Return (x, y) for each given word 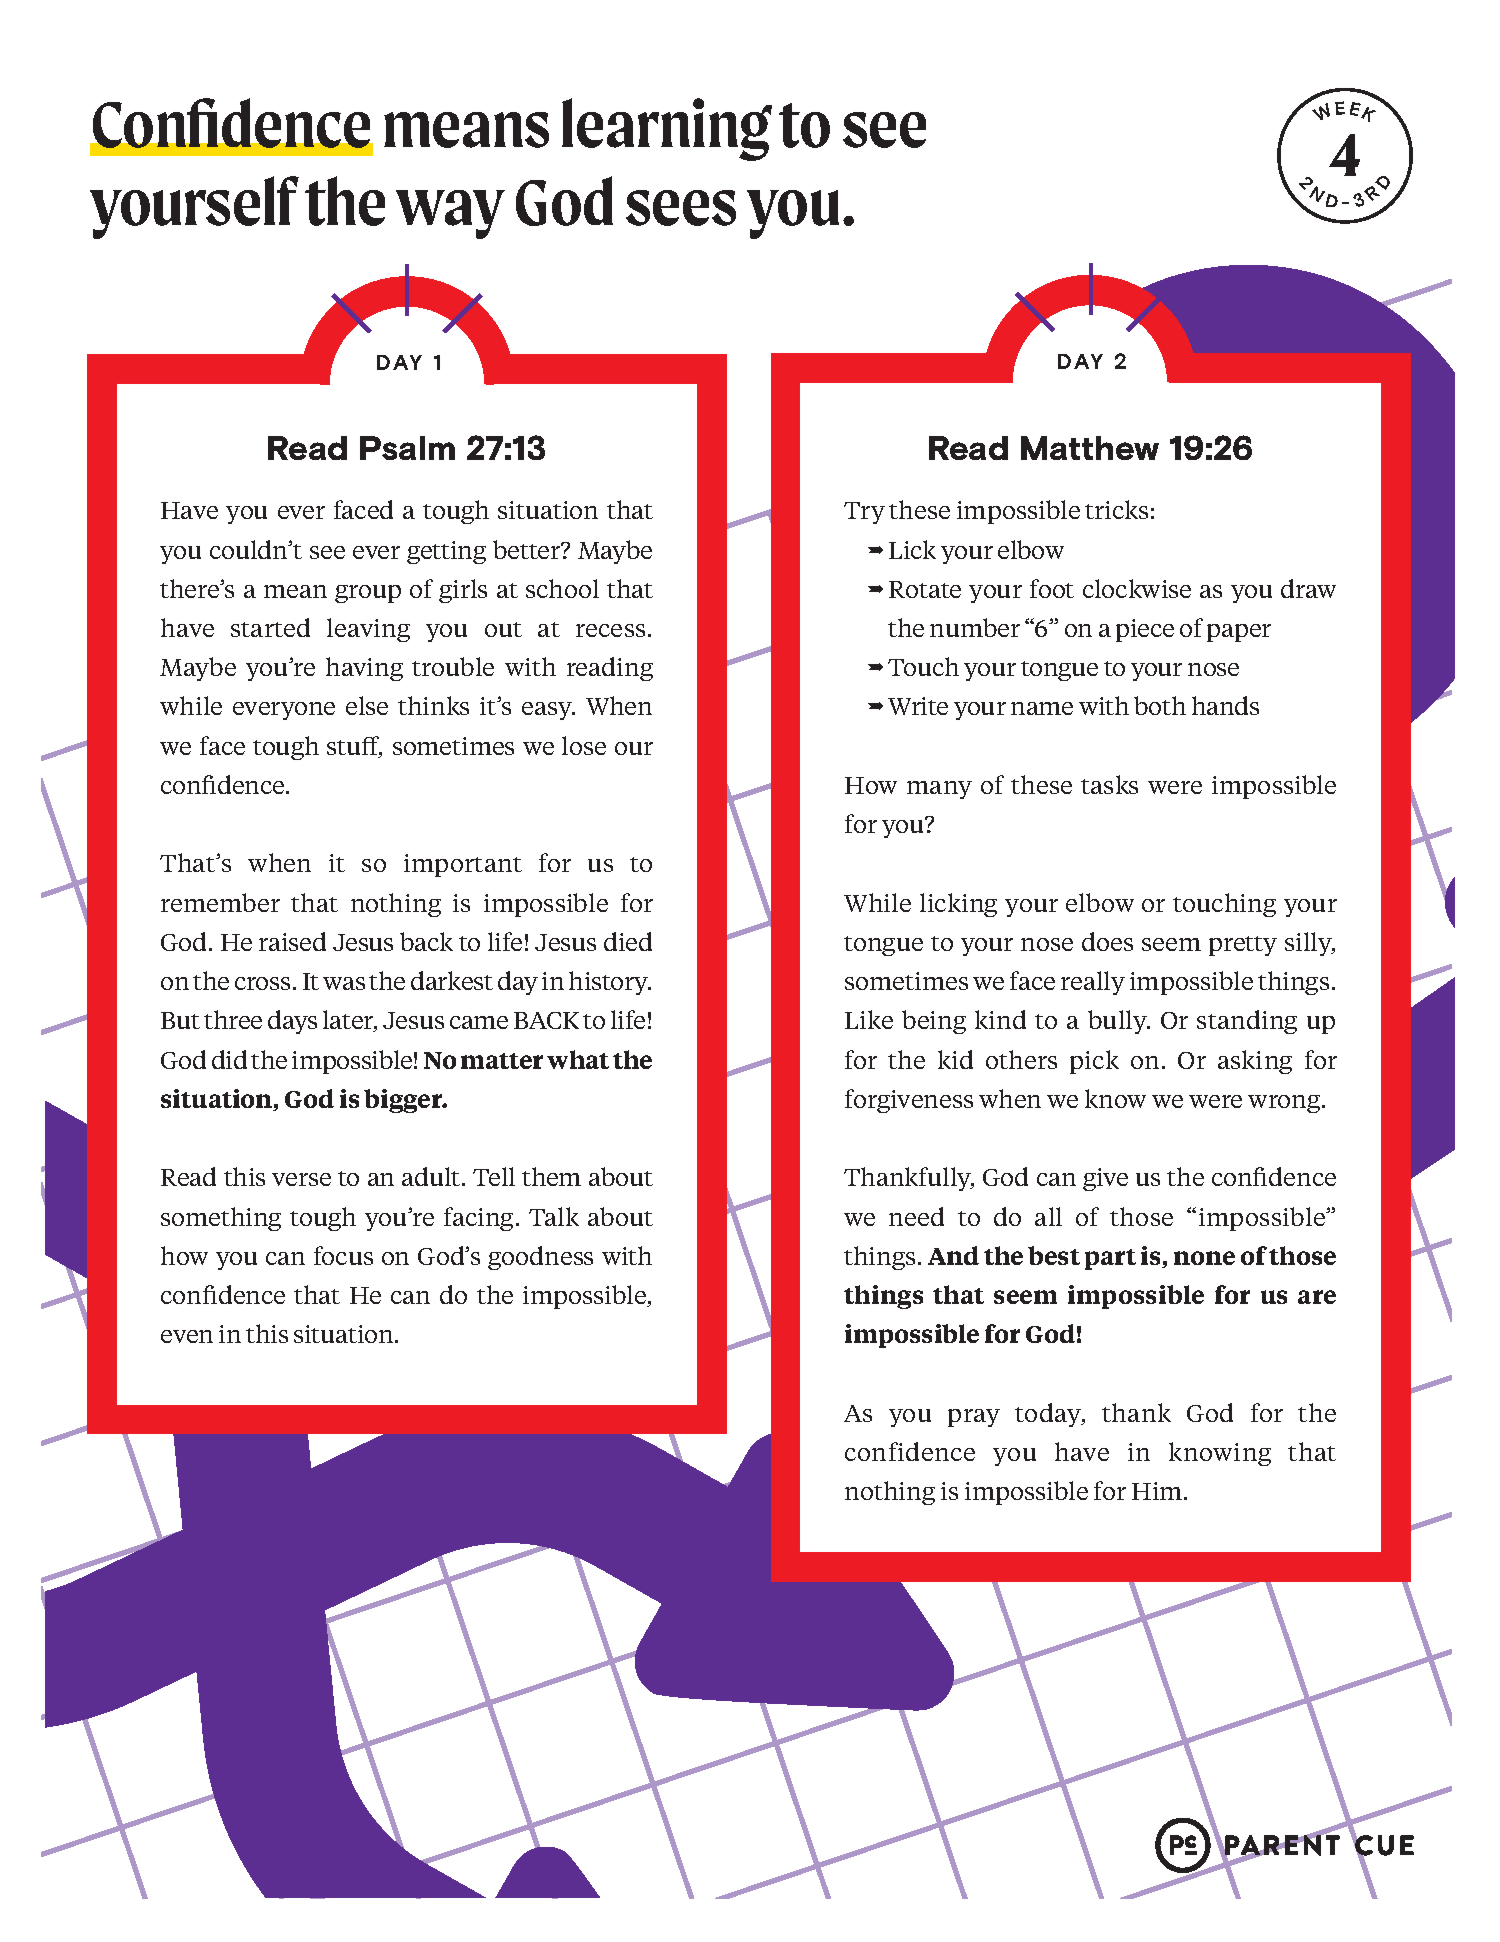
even (187, 1336)
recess (610, 630)
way (450, 214)
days (292, 1022)
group (368, 594)
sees (681, 208)
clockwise (1137, 588)
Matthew (1090, 448)
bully (1118, 1022)
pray (974, 1418)
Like (869, 1019)
